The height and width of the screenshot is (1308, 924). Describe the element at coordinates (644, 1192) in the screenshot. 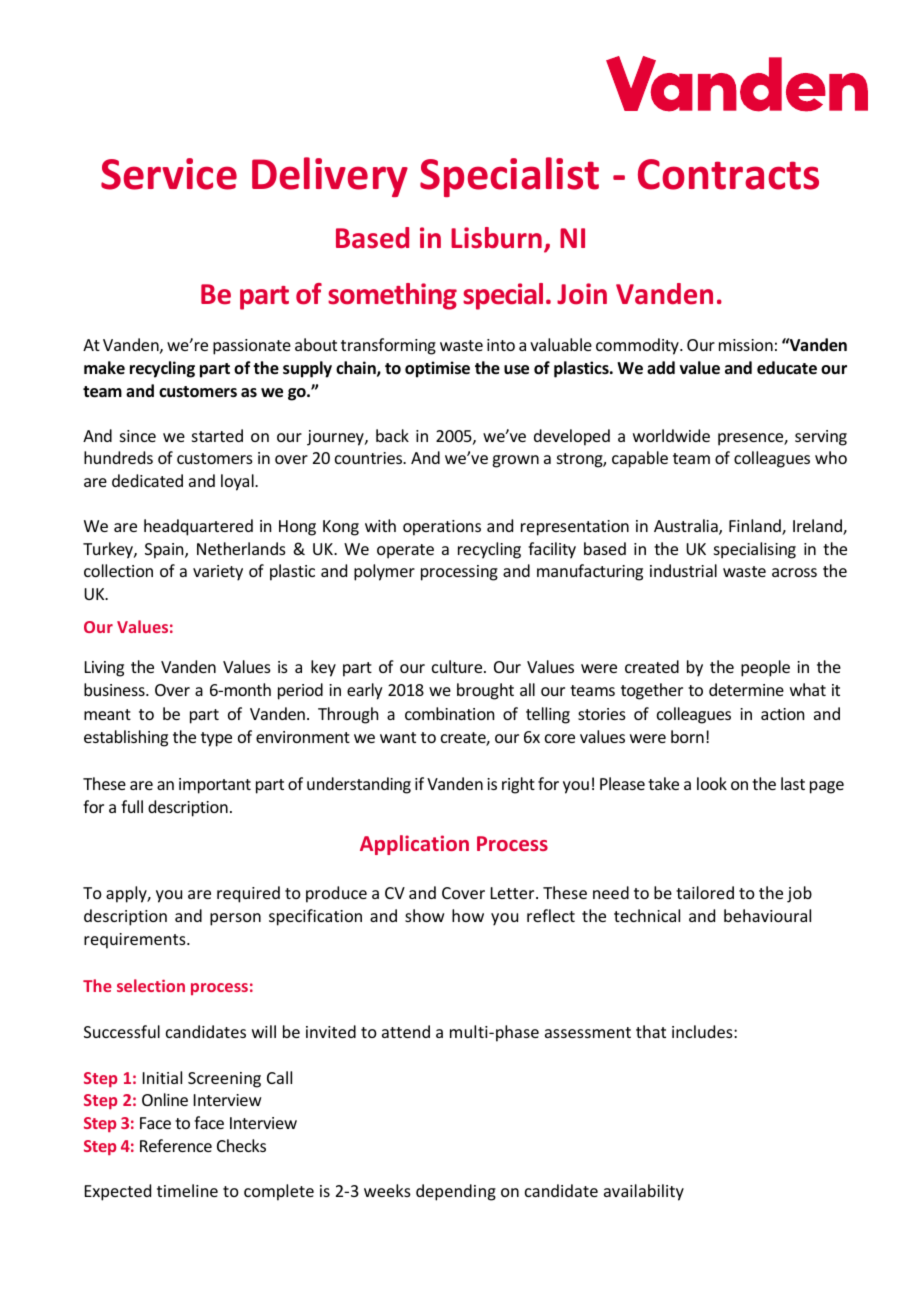

I see `availability` at that location.
